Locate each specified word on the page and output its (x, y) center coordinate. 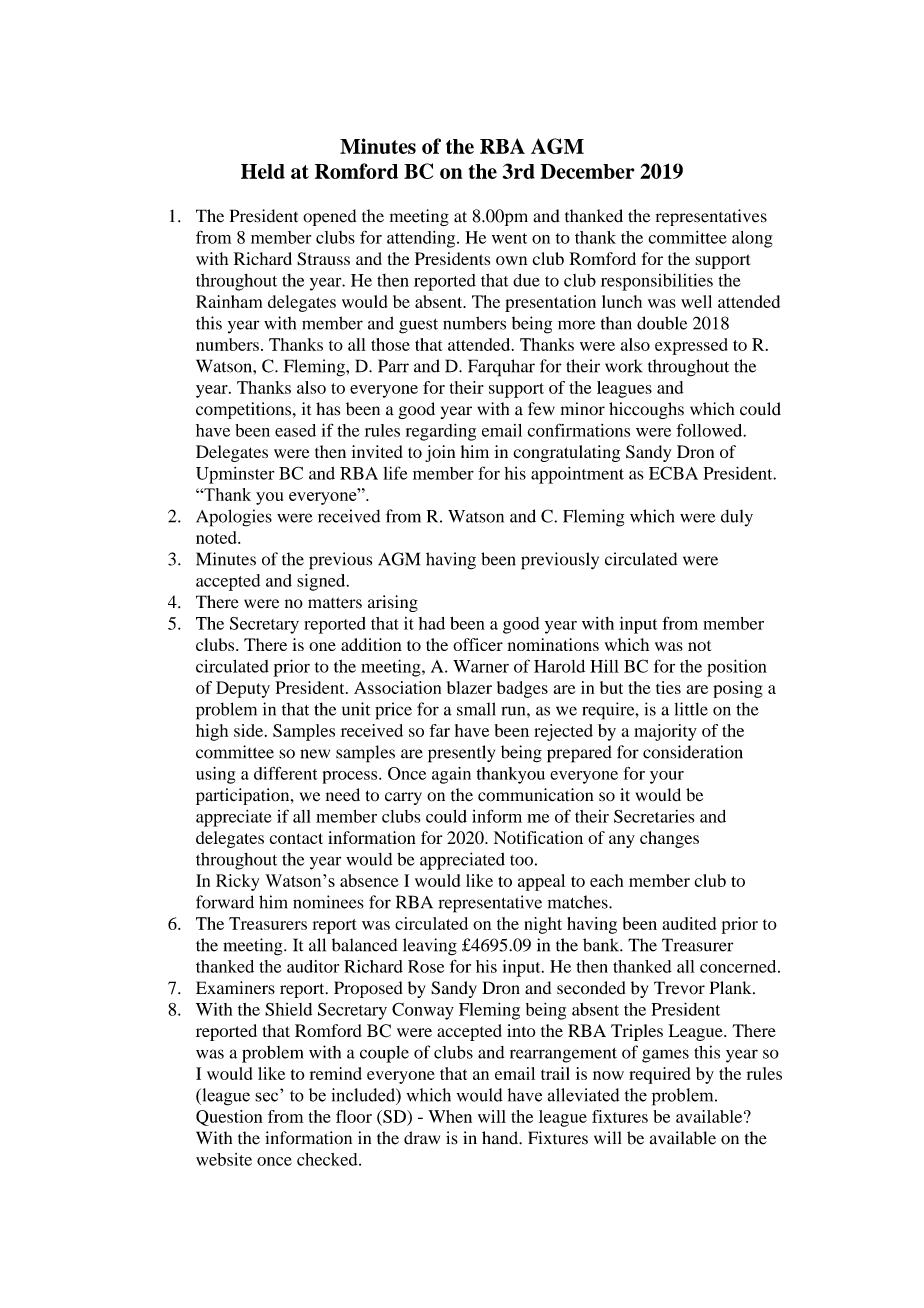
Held (263, 171)
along (752, 239)
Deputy (243, 689)
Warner (481, 666)
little (691, 709)
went (509, 238)
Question (229, 1118)
